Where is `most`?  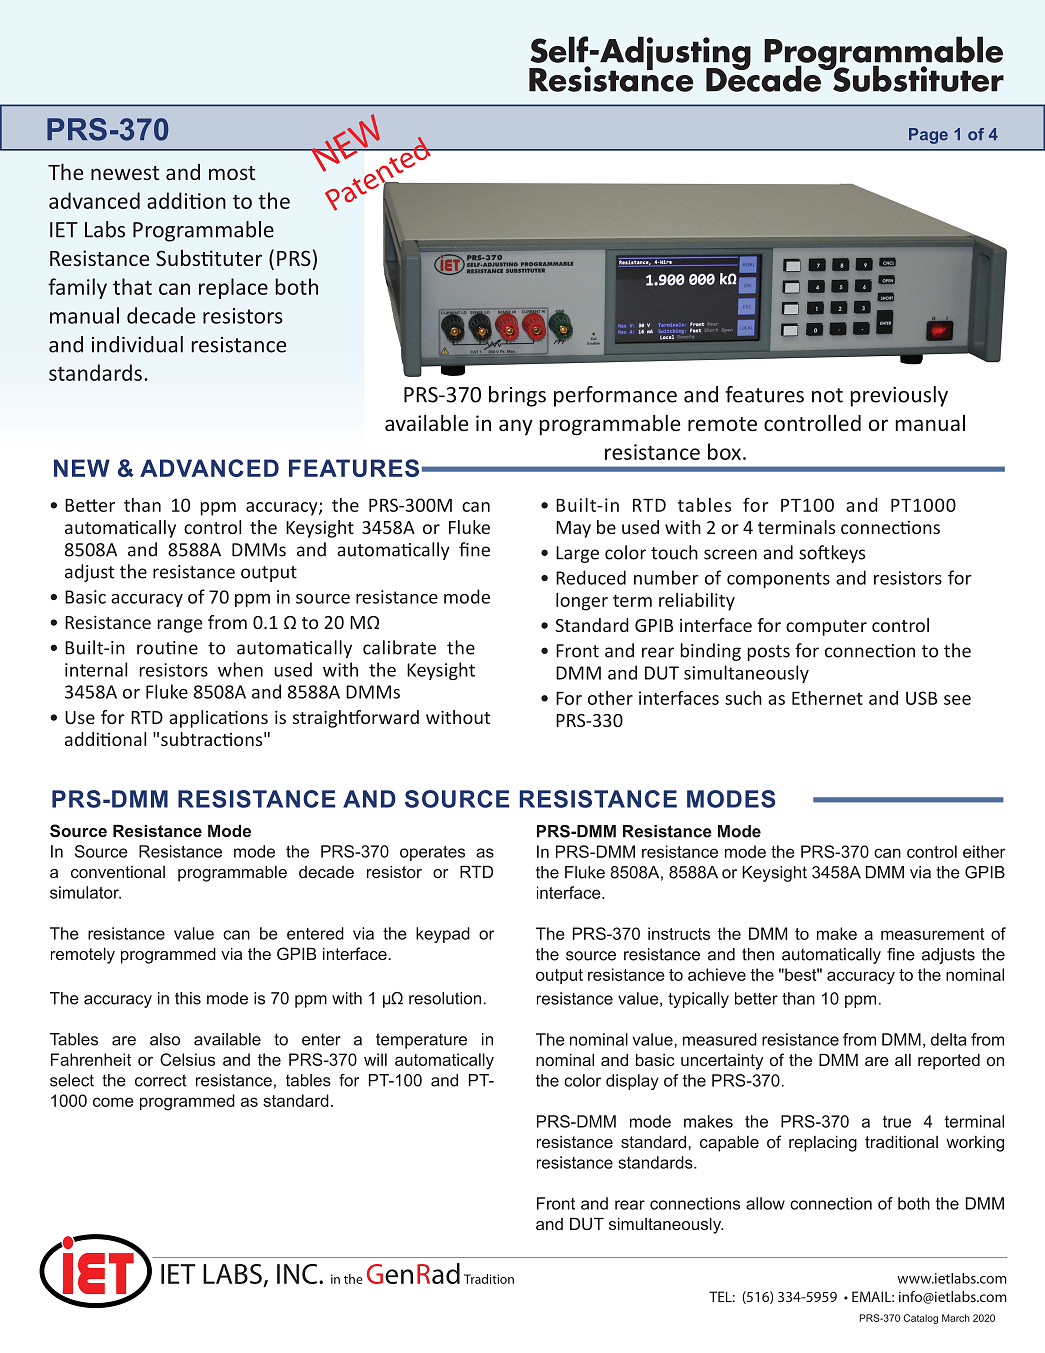
most is located at coordinates (232, 173).
